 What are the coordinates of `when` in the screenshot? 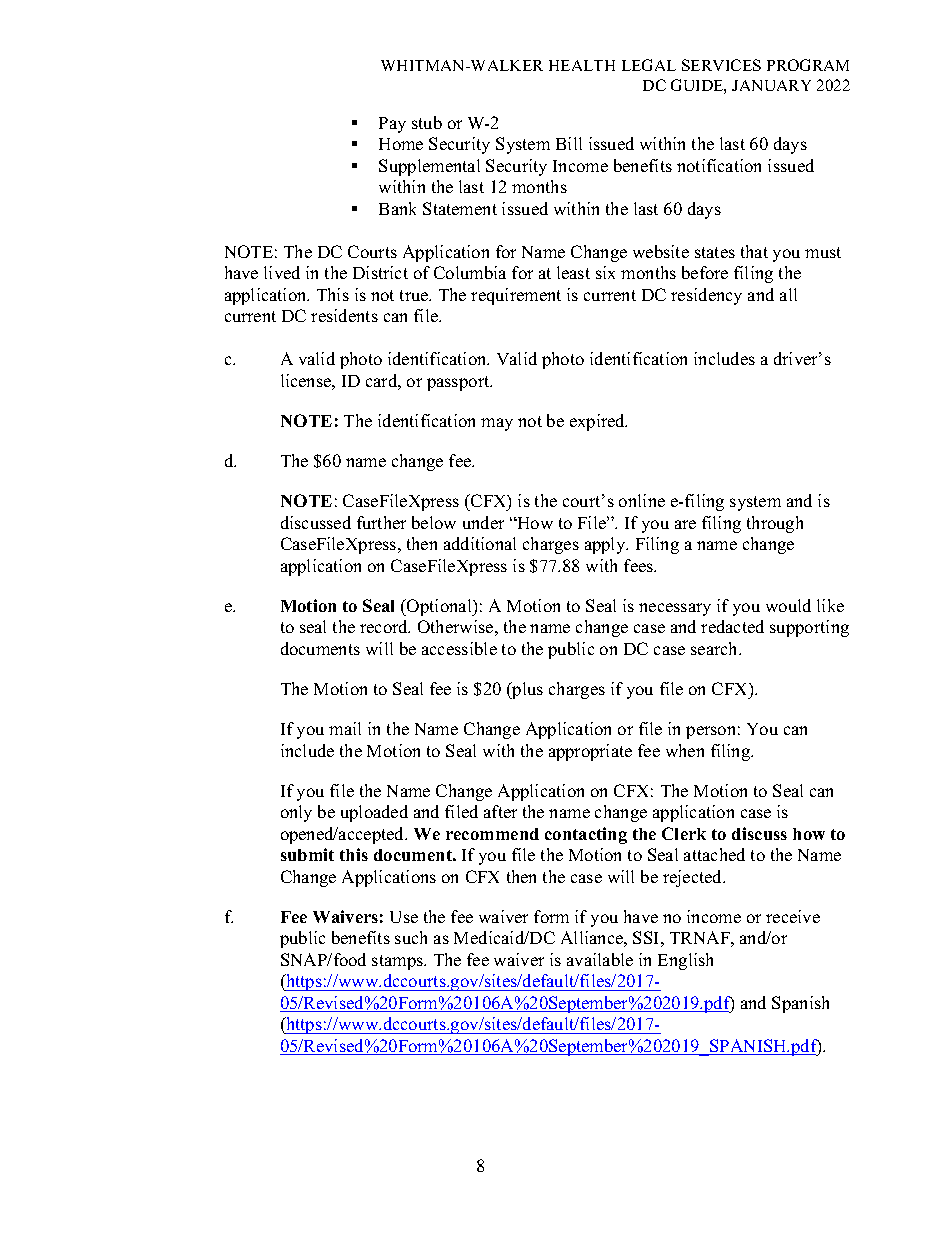 It's located at (685, 750).
